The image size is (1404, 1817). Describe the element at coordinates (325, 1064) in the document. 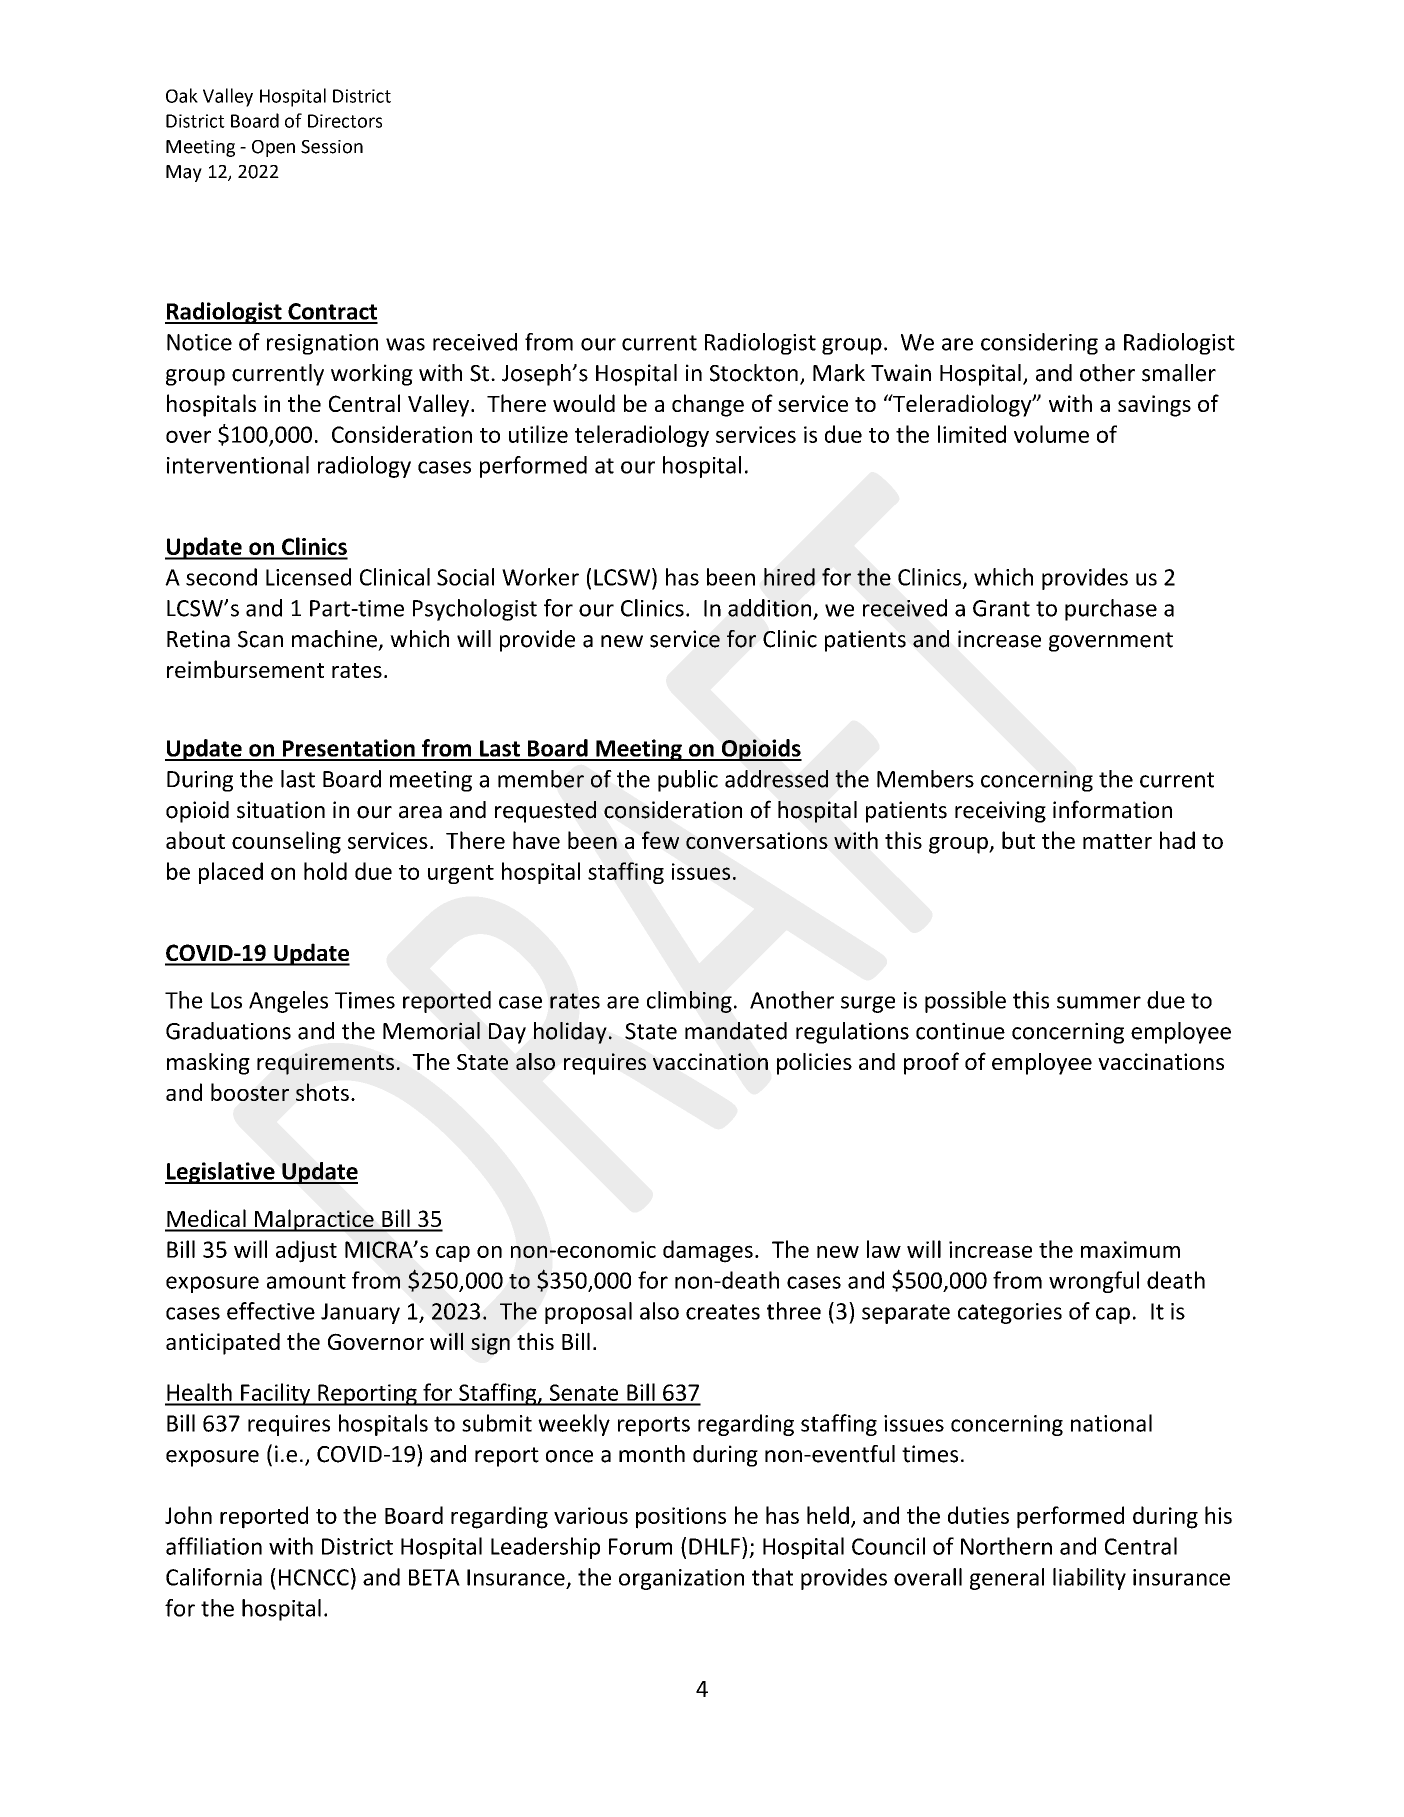

I see `requirements` at that location.
